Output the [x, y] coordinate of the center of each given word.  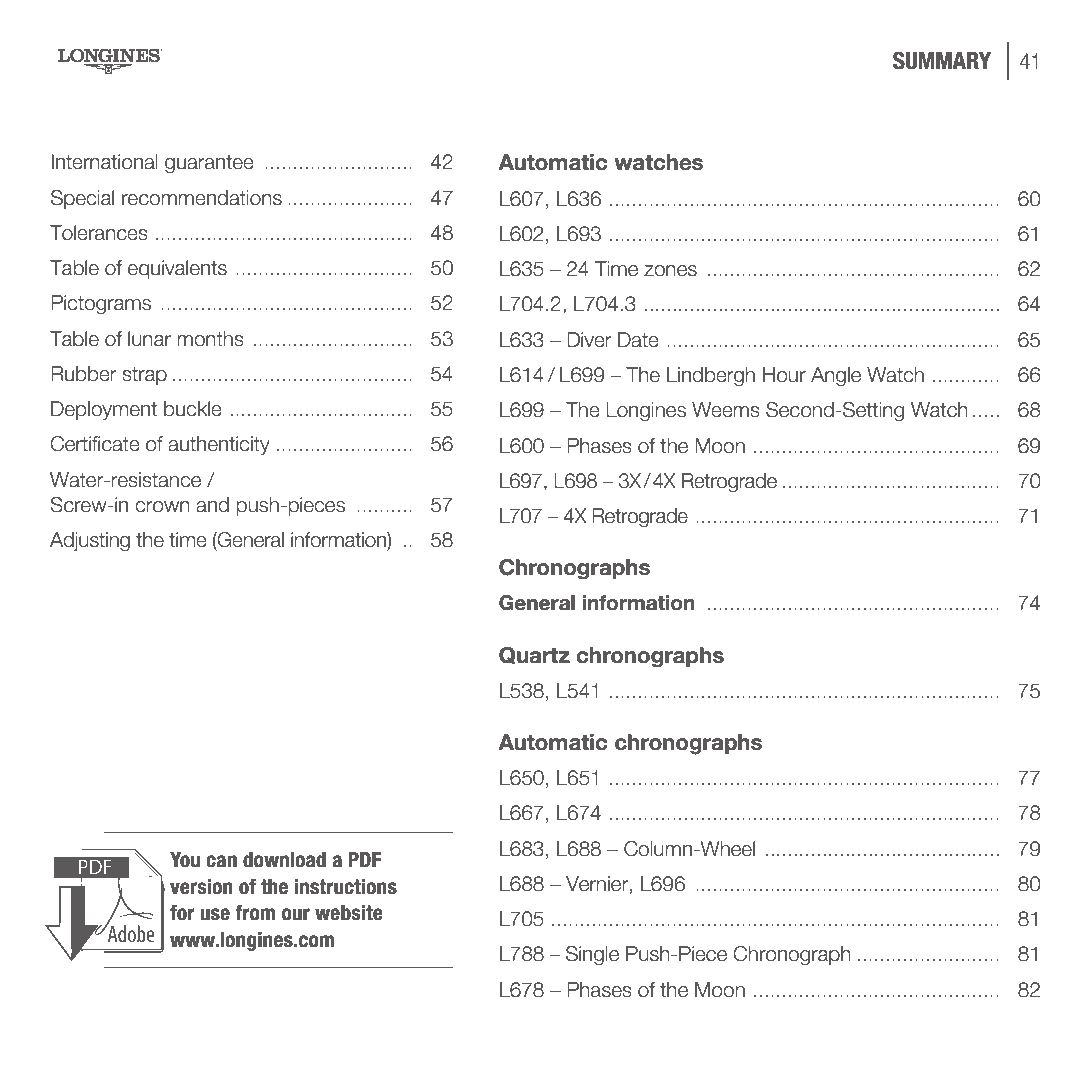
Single [592, 956]
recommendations [202, 198]
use [215, 914]
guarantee [209, 164]
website [348, 913]
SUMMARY [942, 60]
